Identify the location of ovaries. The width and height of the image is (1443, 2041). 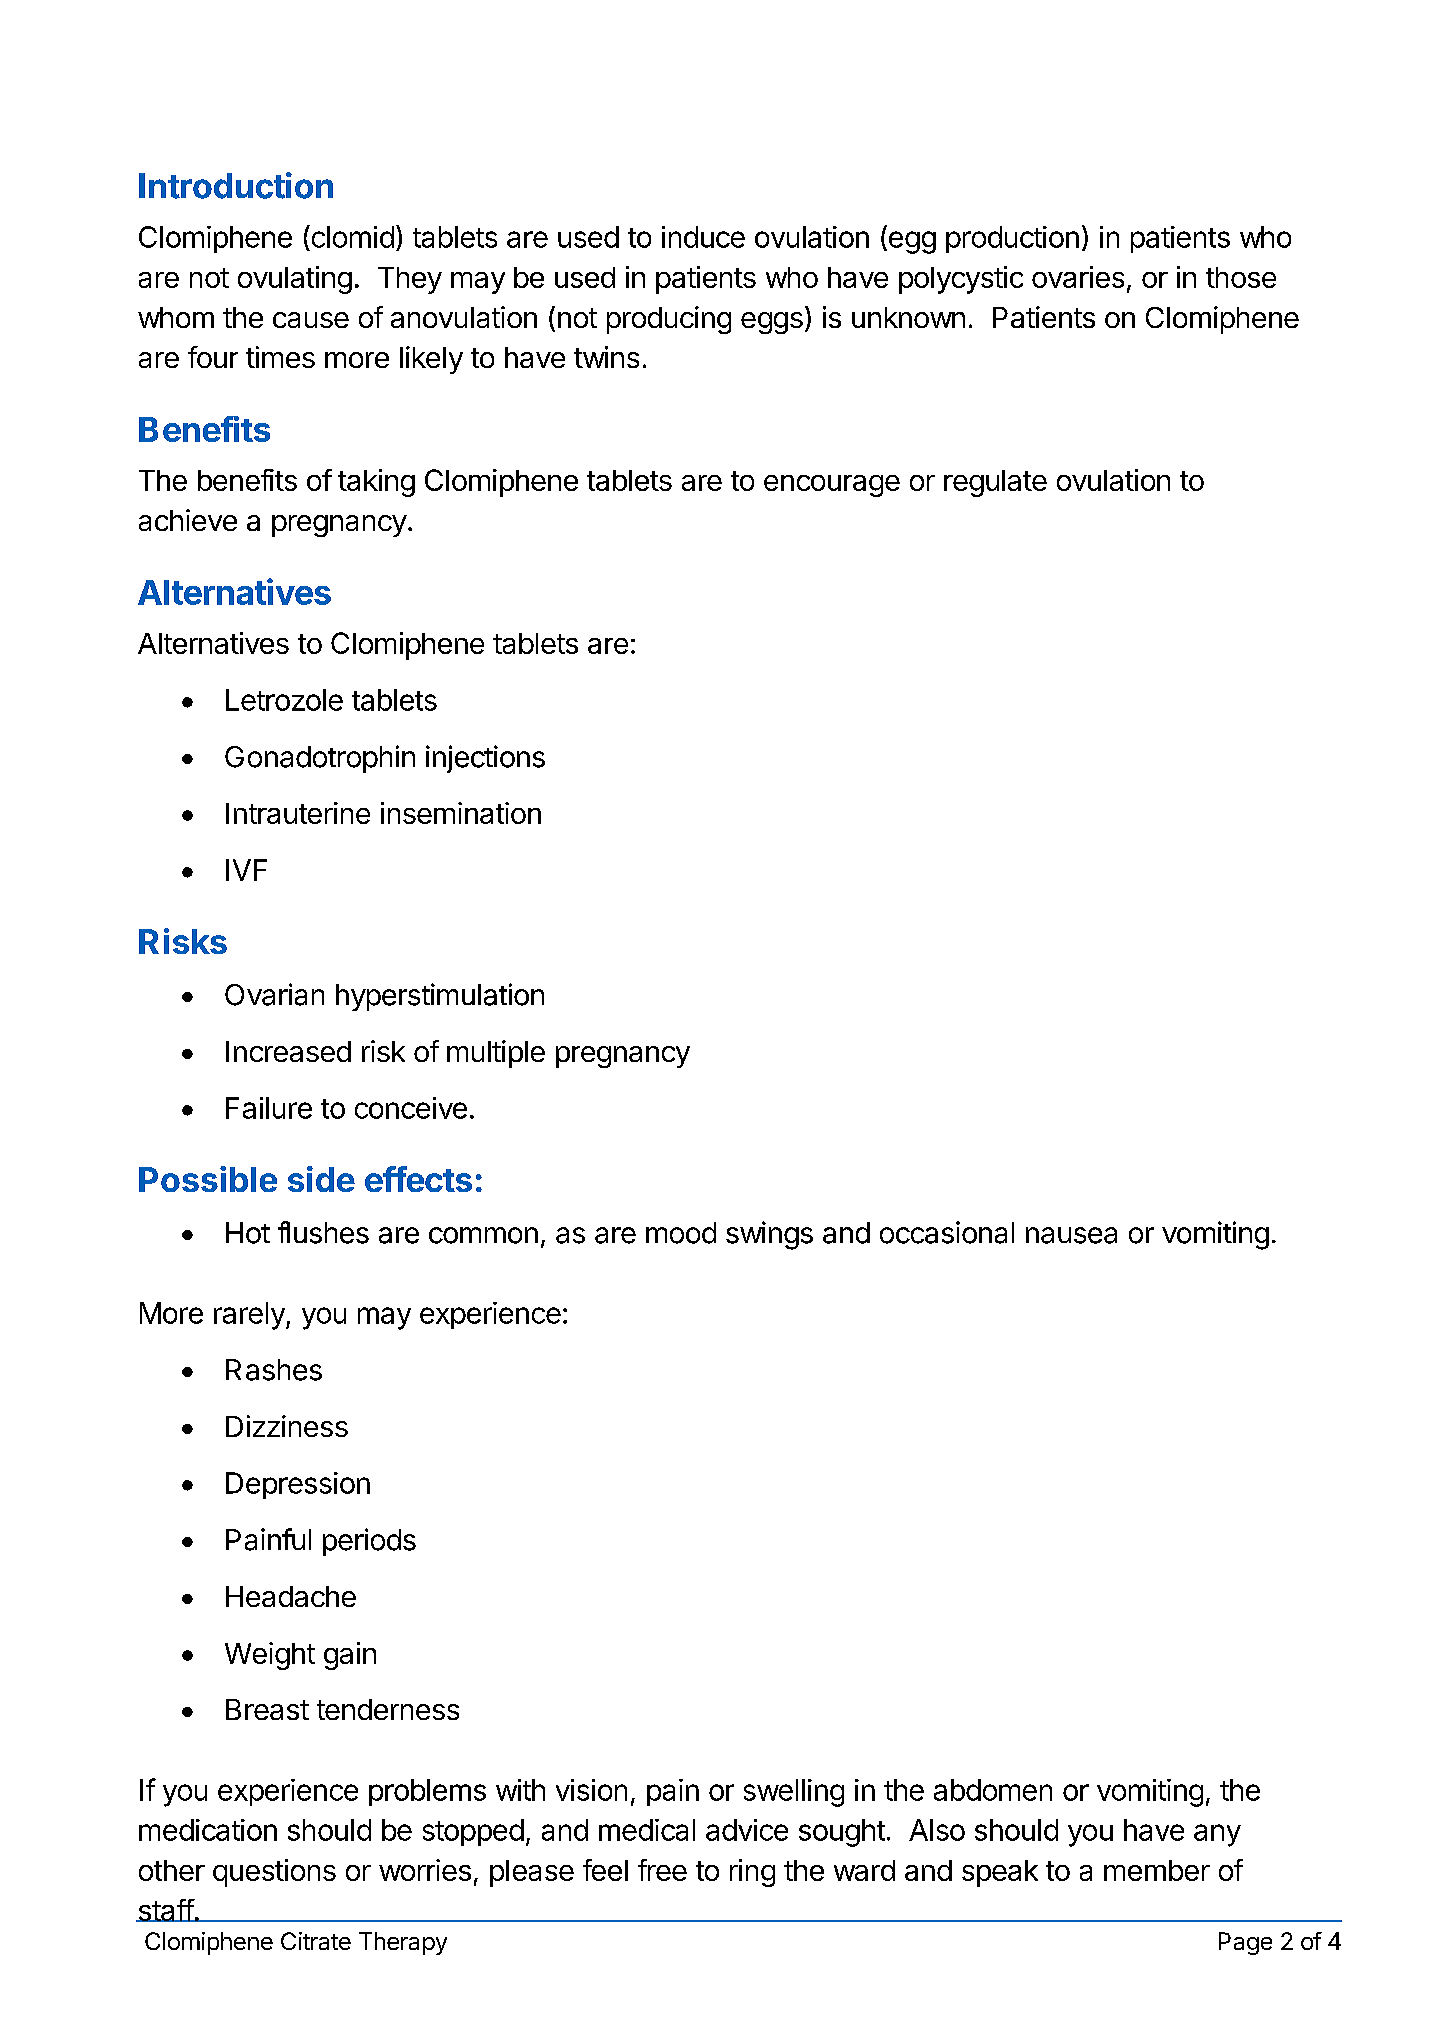
(1078, 277).
